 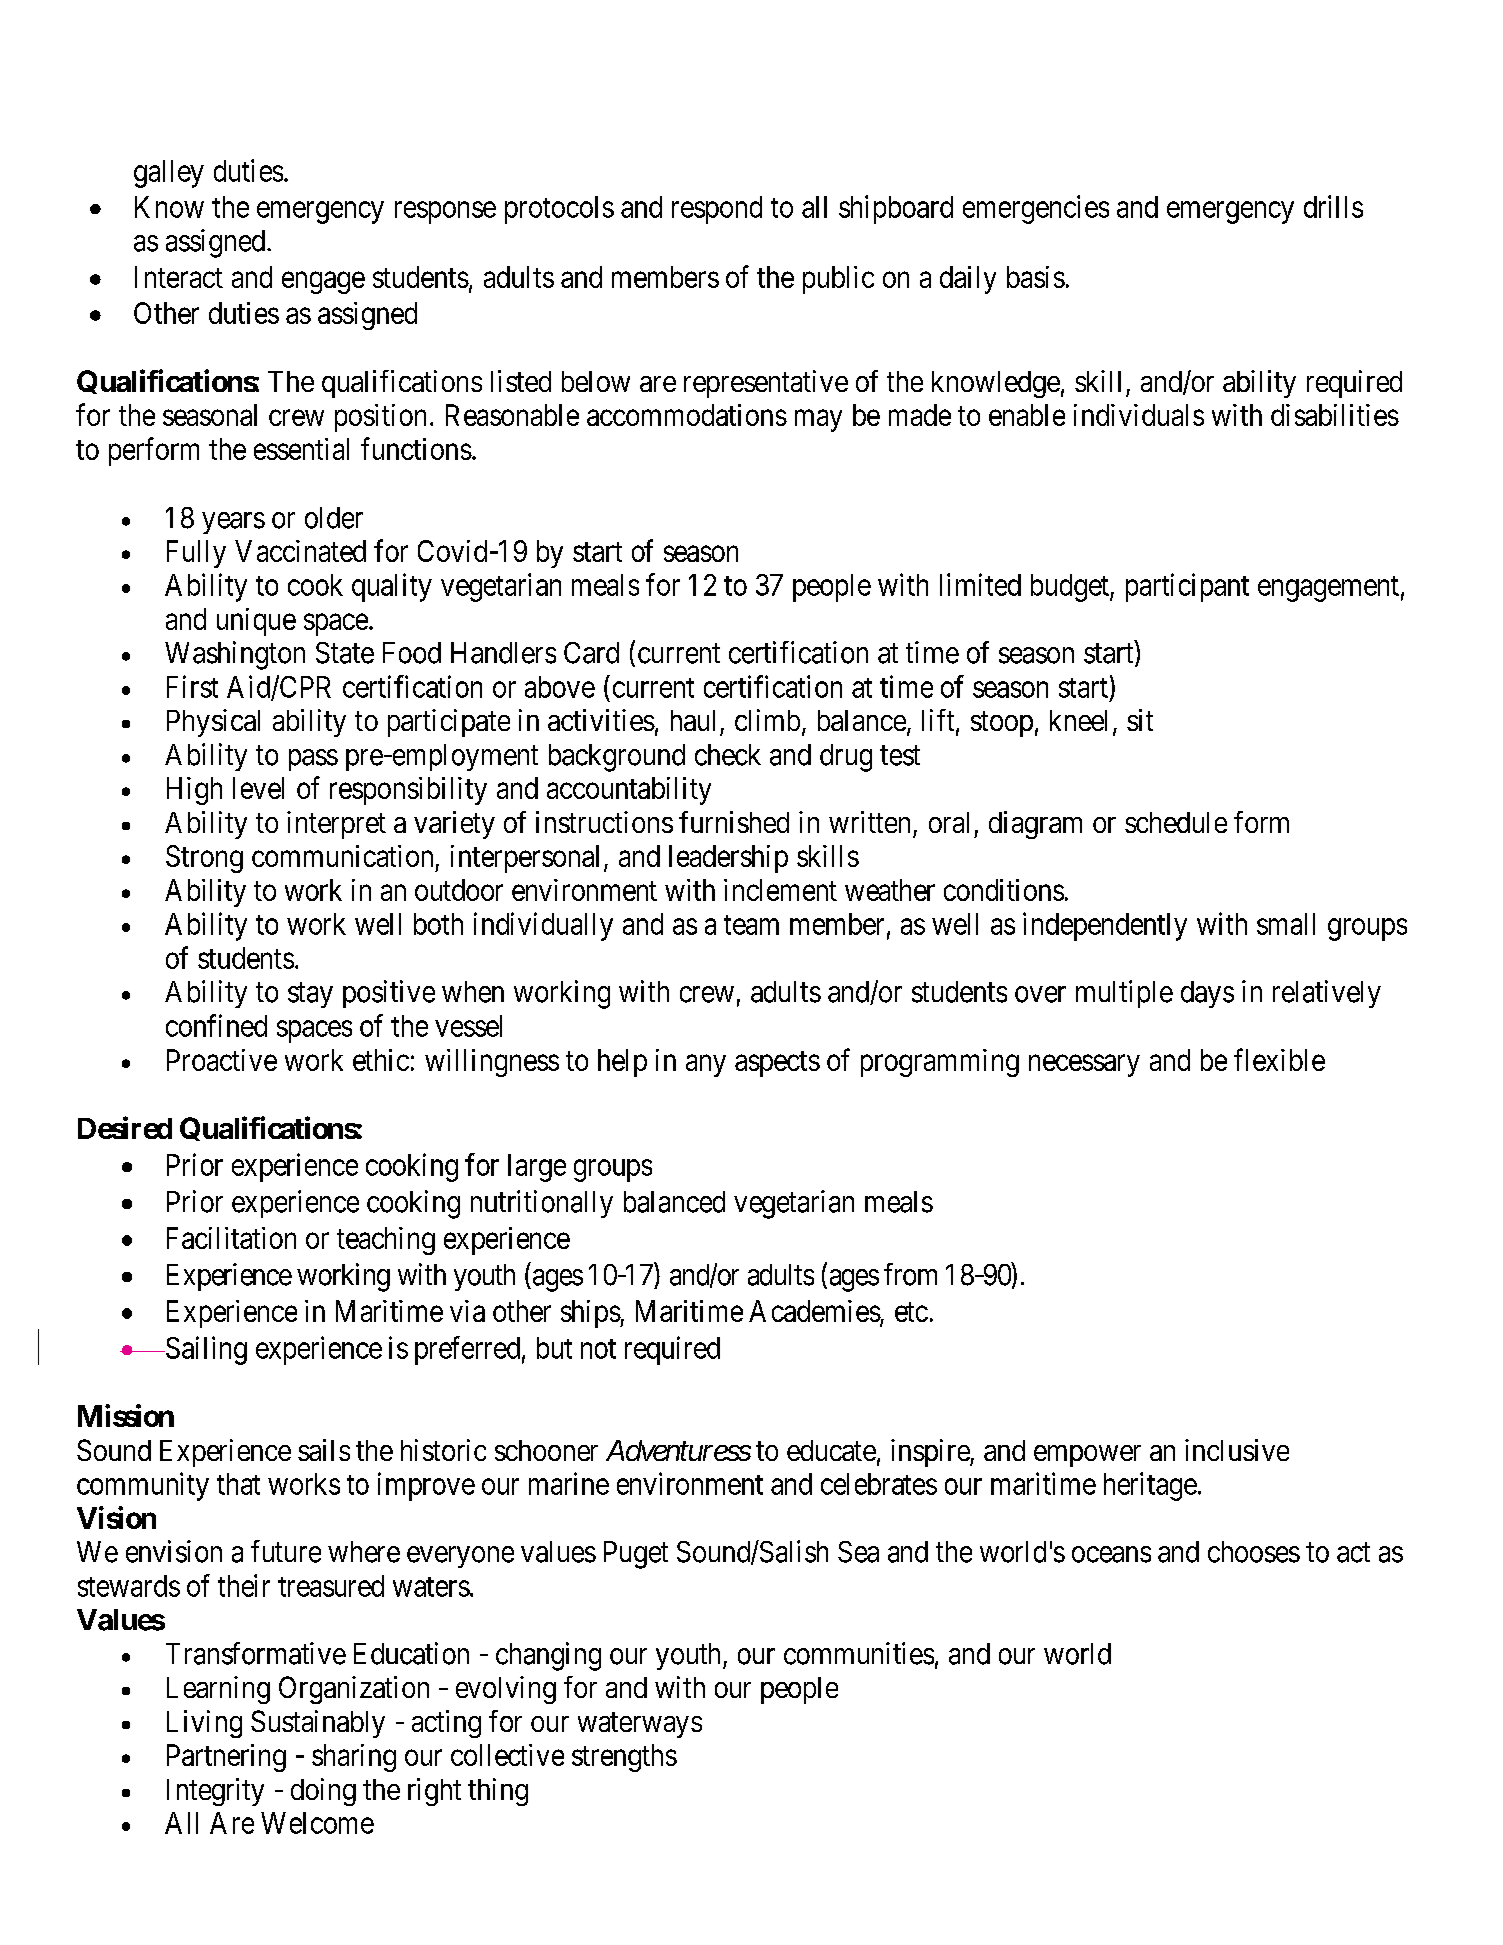 What do you see at coordinates (313, 760) in the screenshot?
I see `pass` at bounding box center [313, 760].
